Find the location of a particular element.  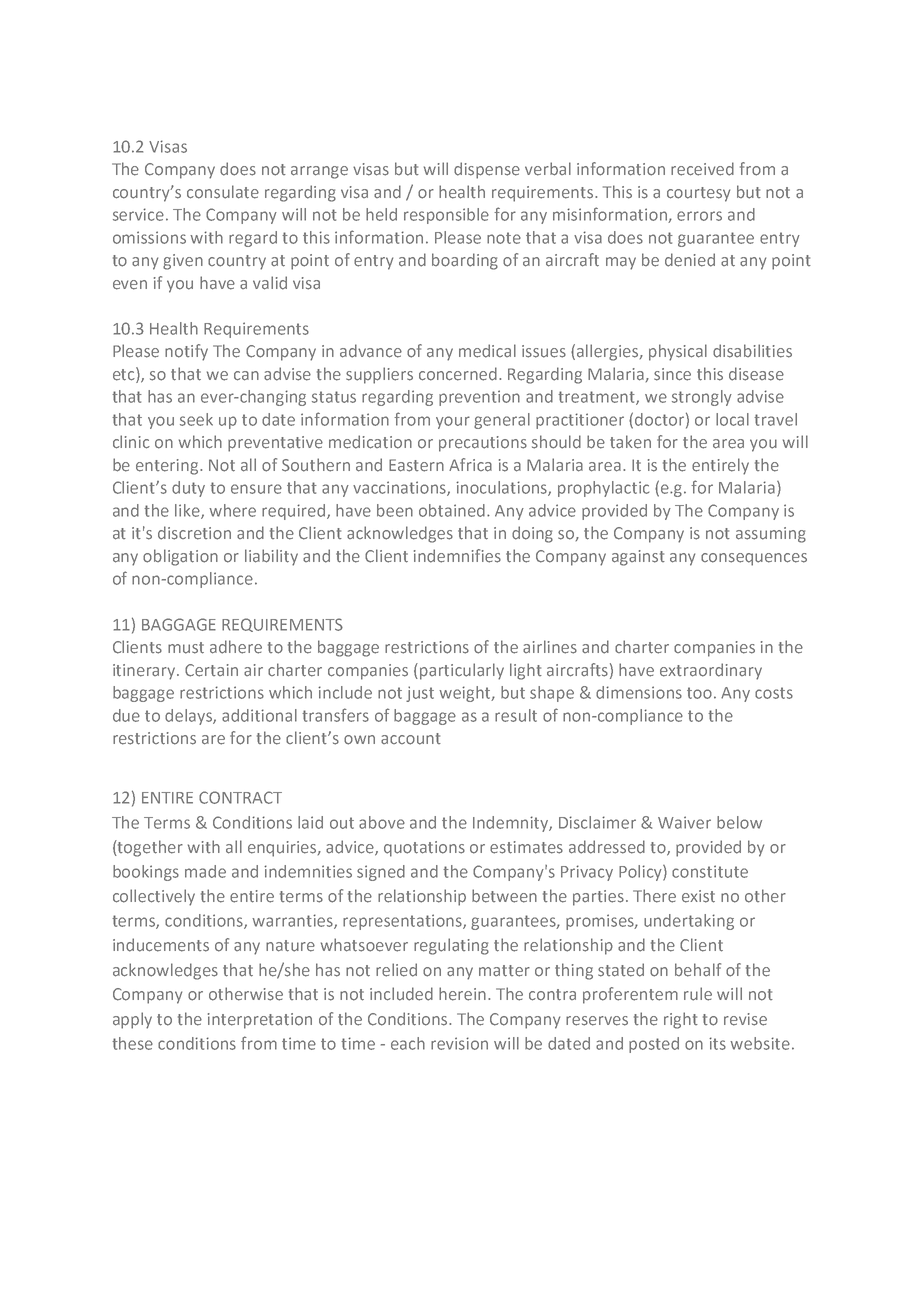

revision is located at coordinates (459, 1043).
